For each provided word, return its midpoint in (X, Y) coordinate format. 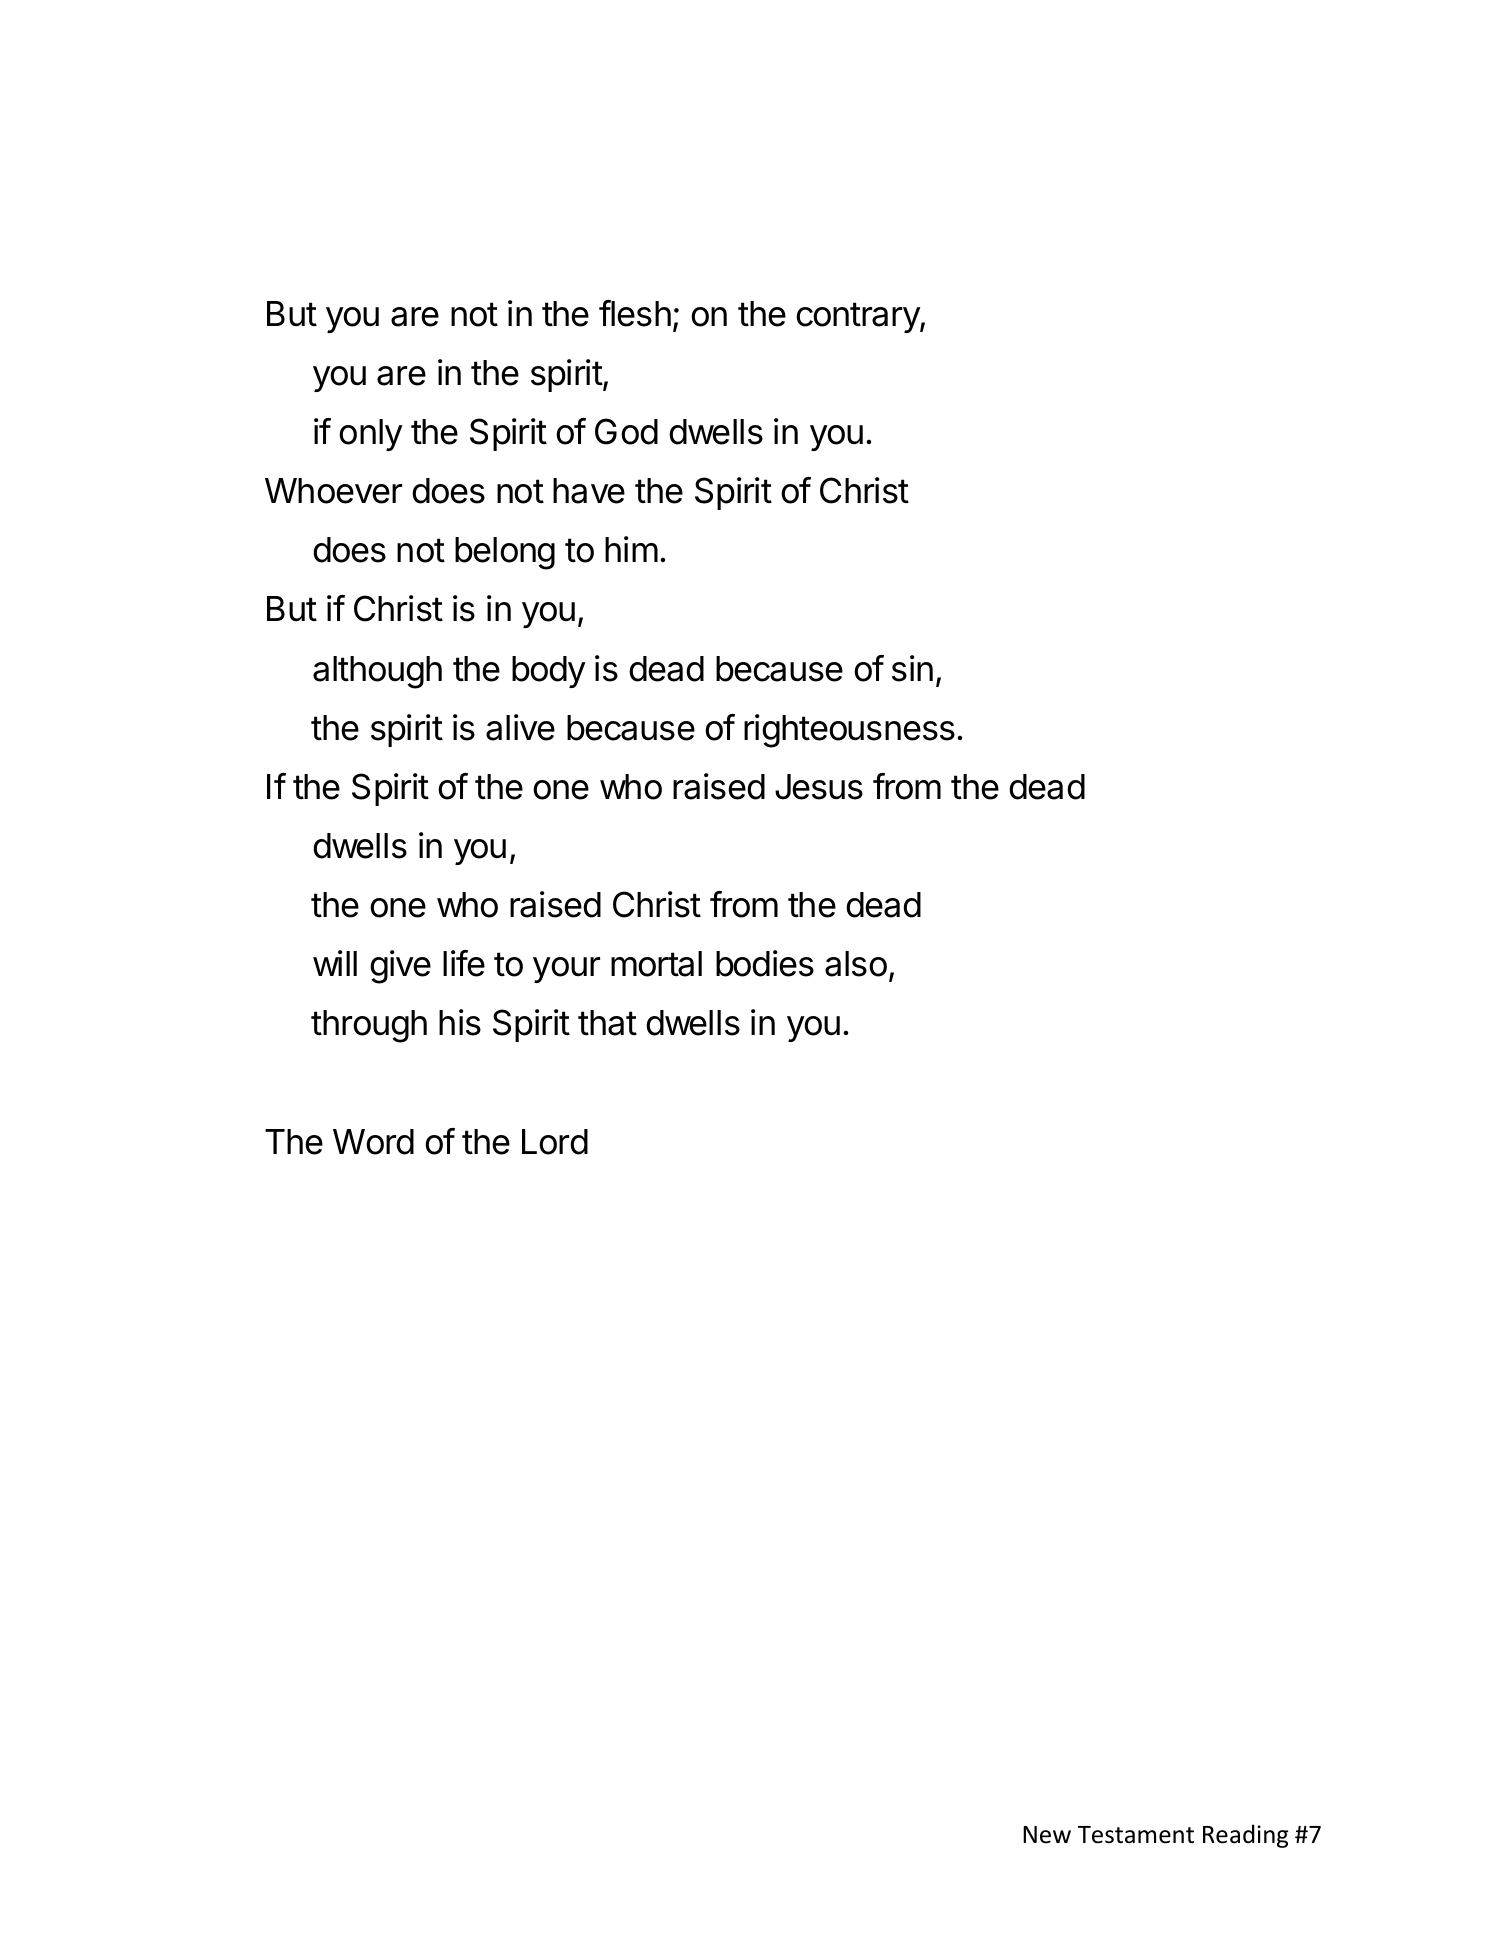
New (1047, 1835)
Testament (1136, 1835)
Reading (1245, 1836)
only (371, 435)
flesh (635, 313)
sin (912, 668)
